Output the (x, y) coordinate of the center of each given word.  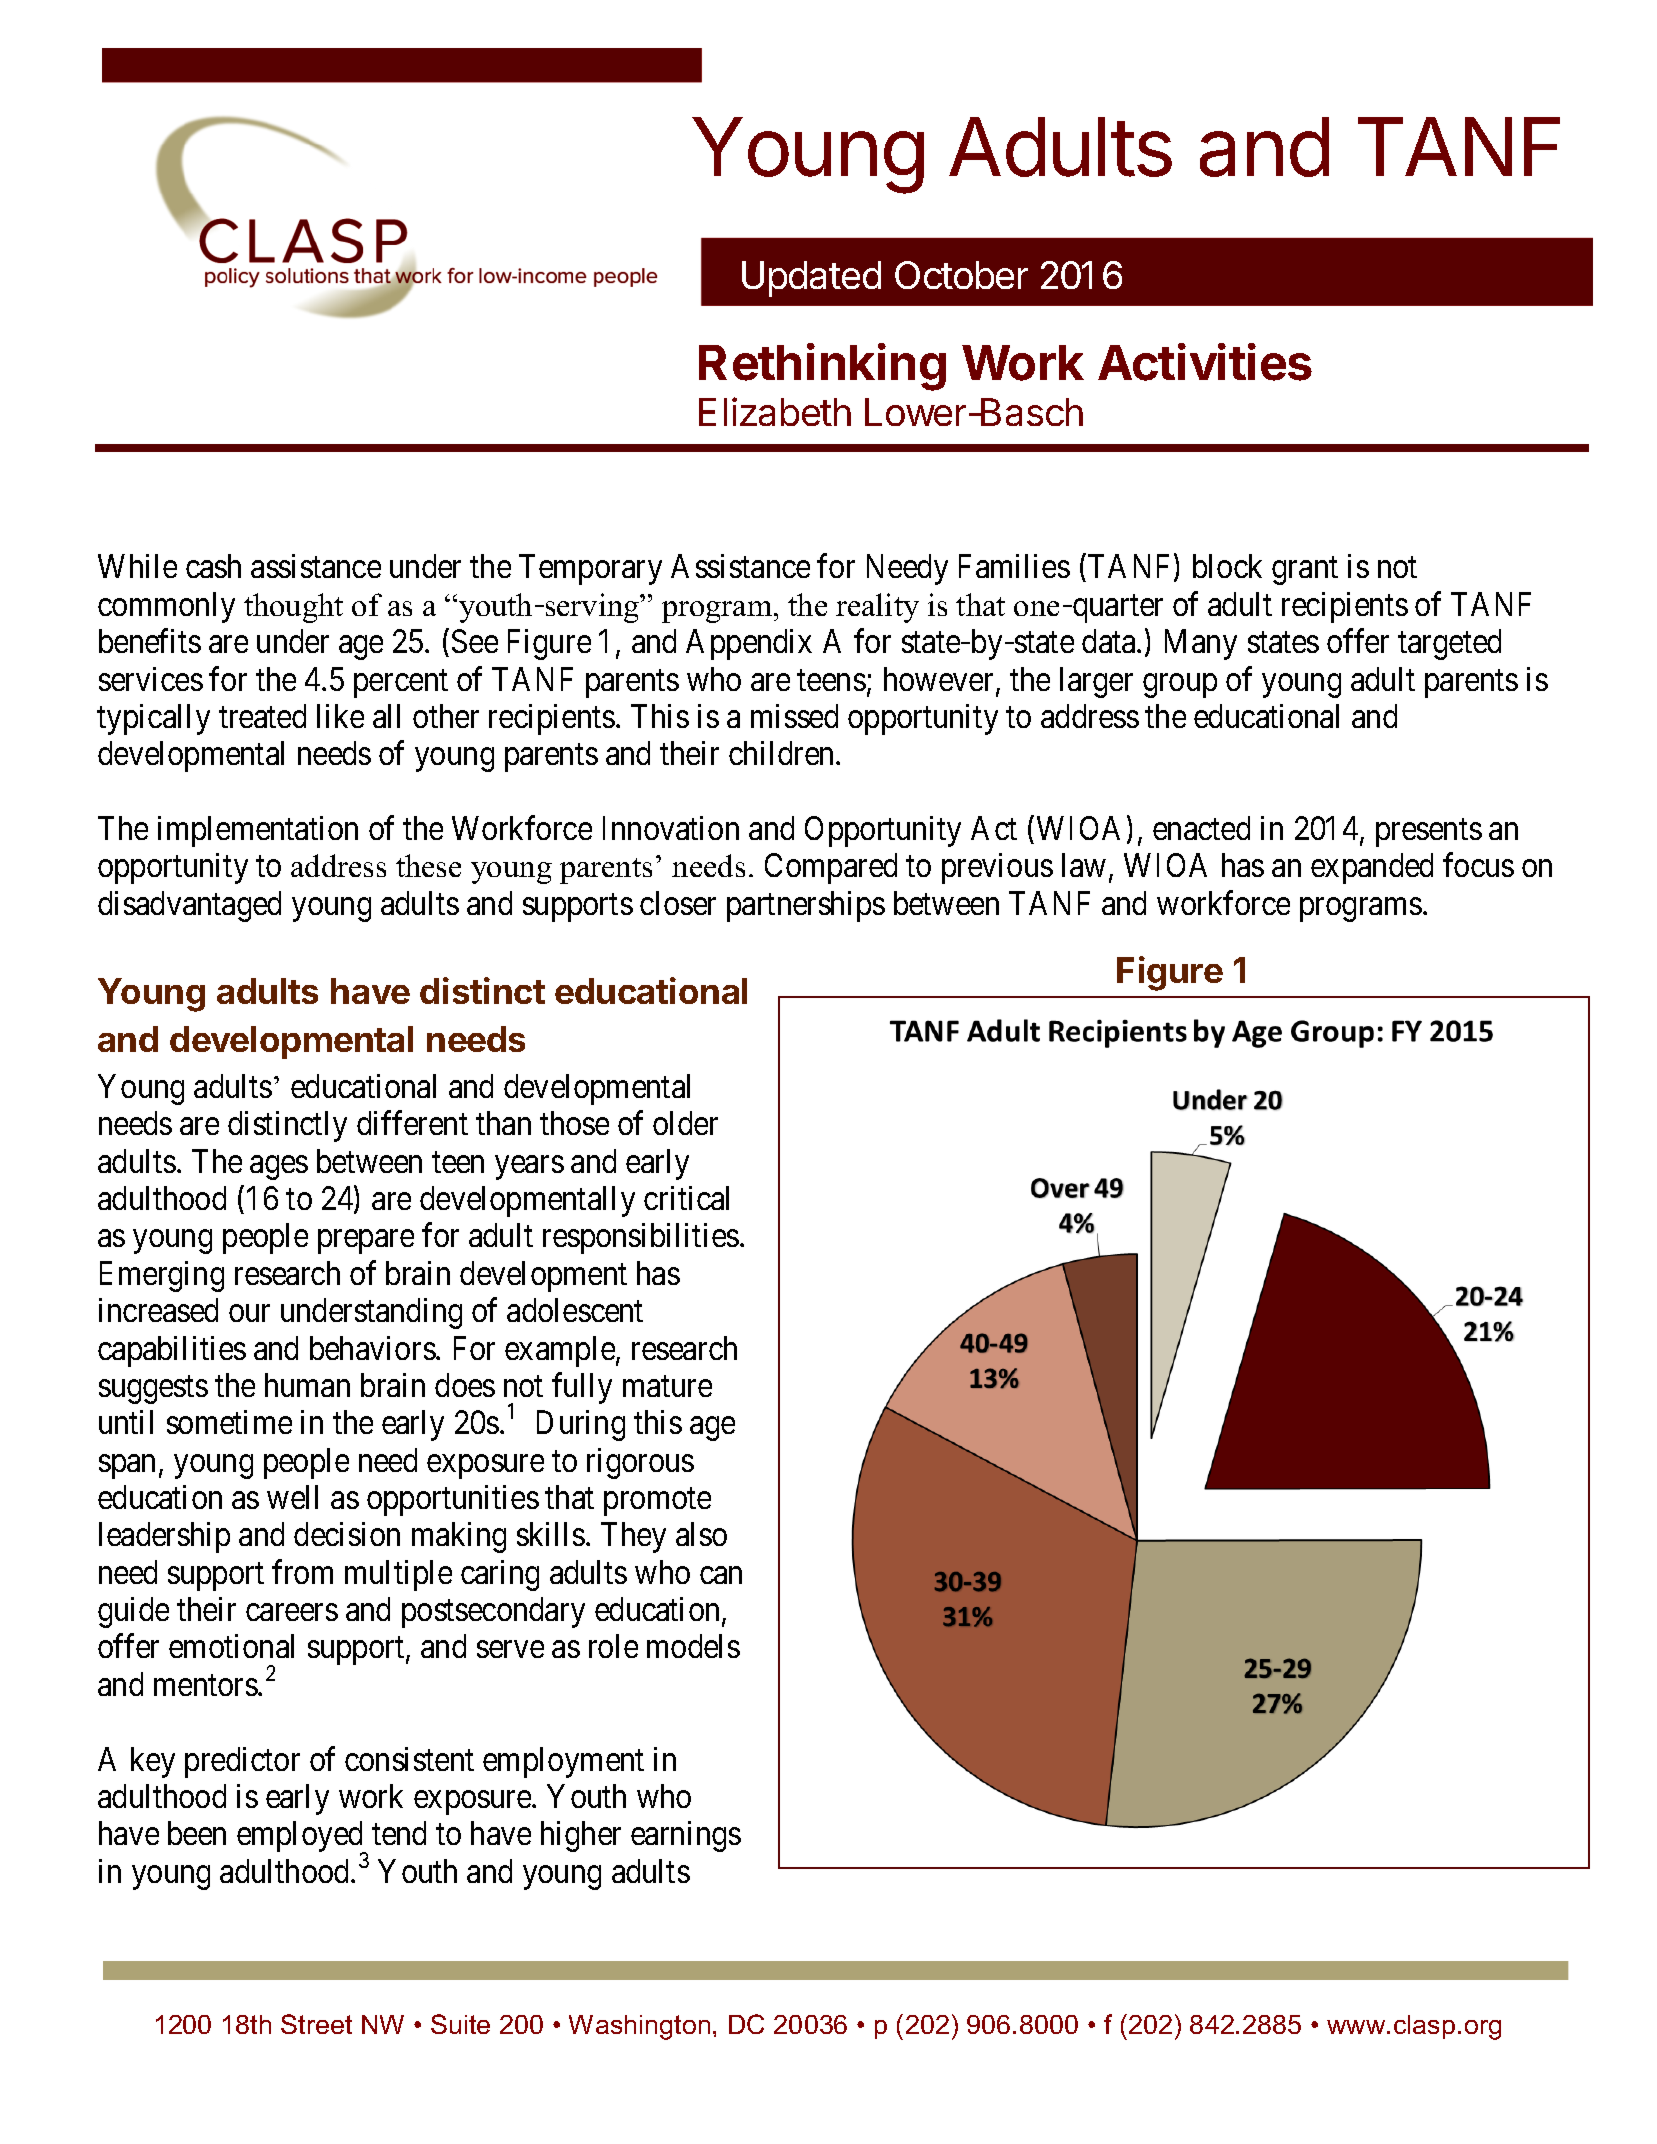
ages (279, 1168)
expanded (1372, 868)
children (783, 753)
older (685, 1123)
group (1180, 686)
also (701, 1534)
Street (316, 2024)
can (721, 1575)
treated (262, 716)
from (302, 1571)
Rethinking (822, 367)
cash (213, 566)
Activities (1205, 362)
